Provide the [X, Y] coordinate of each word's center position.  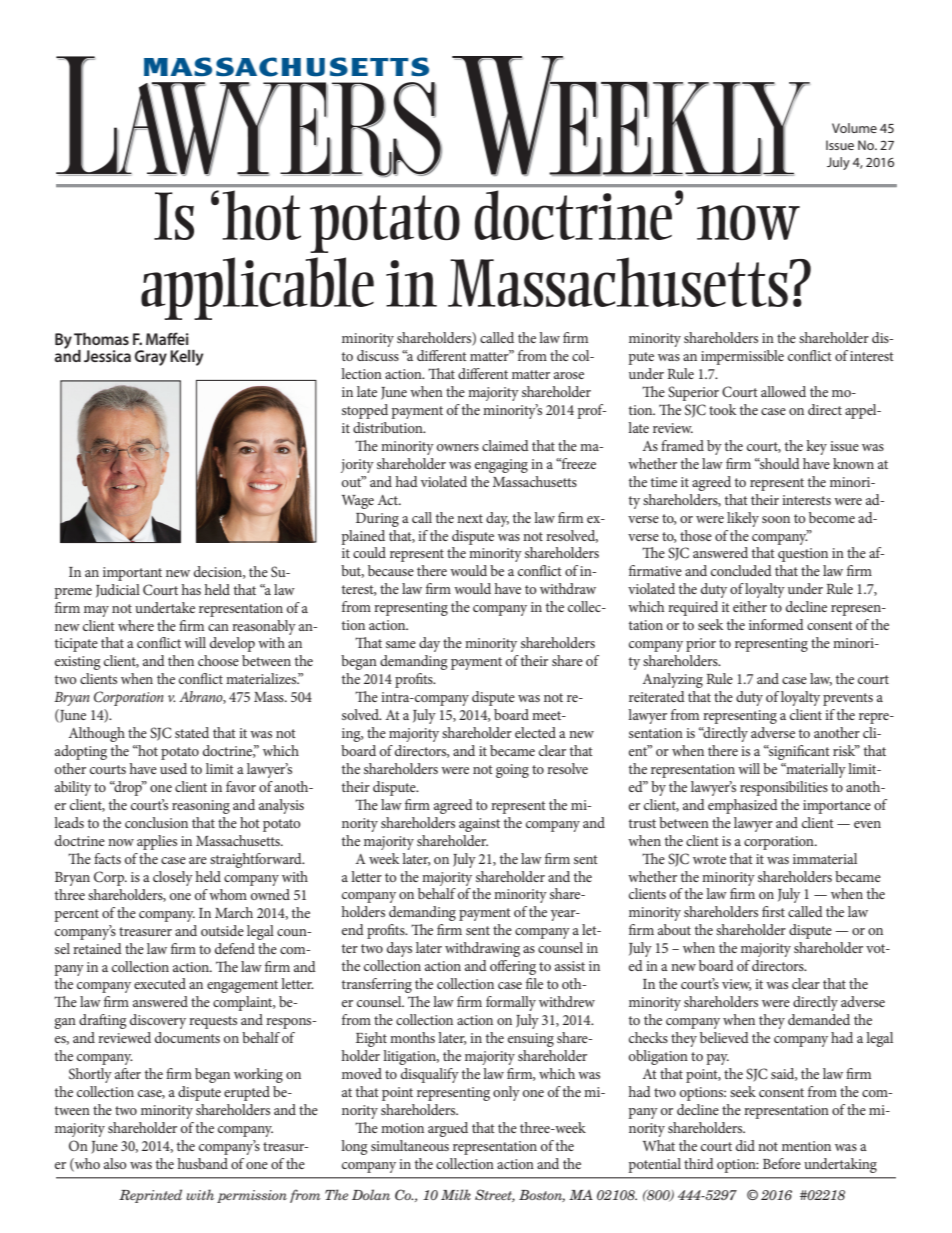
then [181, 660]
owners [458, 447]
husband [202, 1163]
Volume [854, 128]
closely [173, 878]
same [401, 644]
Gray [151, 358]
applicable [257, 288]
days [399, 949]
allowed [783, 391]
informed [776, 624]
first [773, 911]
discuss [378, 355]
